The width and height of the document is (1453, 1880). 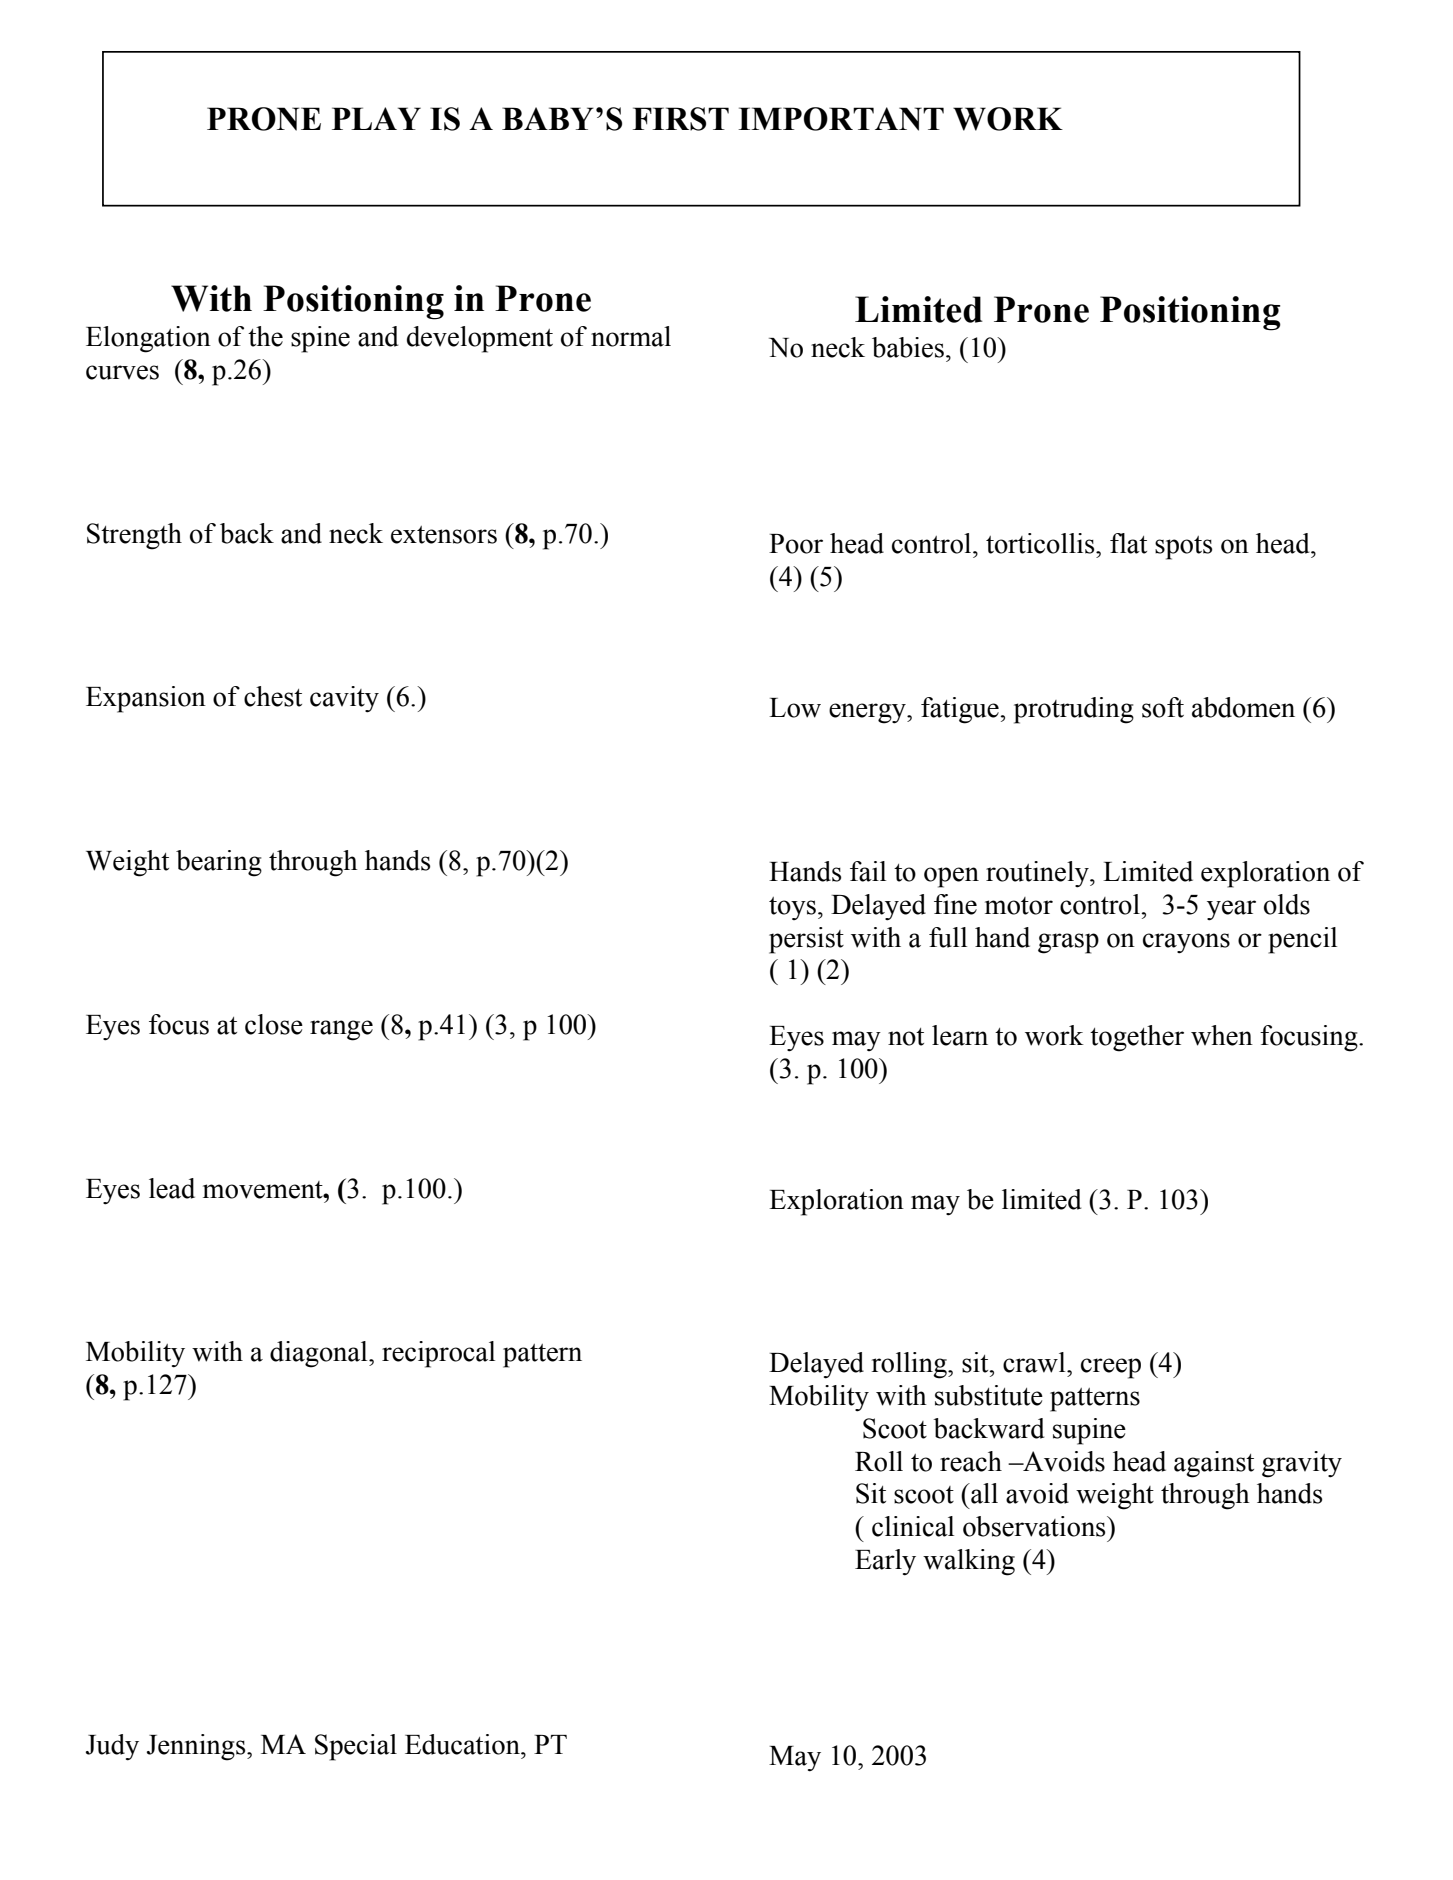 I want to click on Poor, so click(x=796, y=544).
